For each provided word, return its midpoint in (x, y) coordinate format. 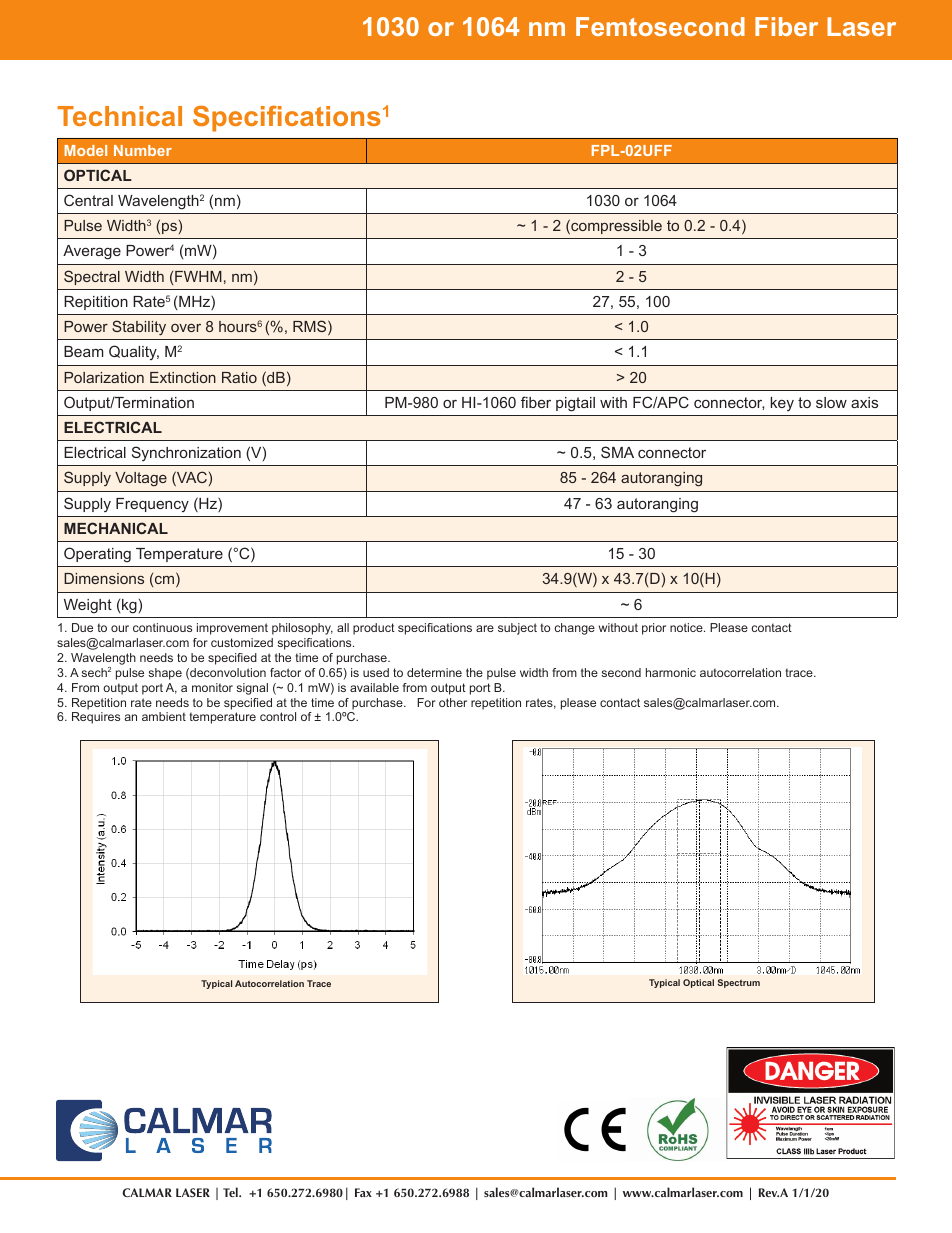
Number (143, 150)
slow (831, 402)
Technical (120, 116)
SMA (617, 452)
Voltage (141, 479)
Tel (231, 1192)
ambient (164, 716)
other (453, 702)
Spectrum (739, 983)
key (782, 404)
